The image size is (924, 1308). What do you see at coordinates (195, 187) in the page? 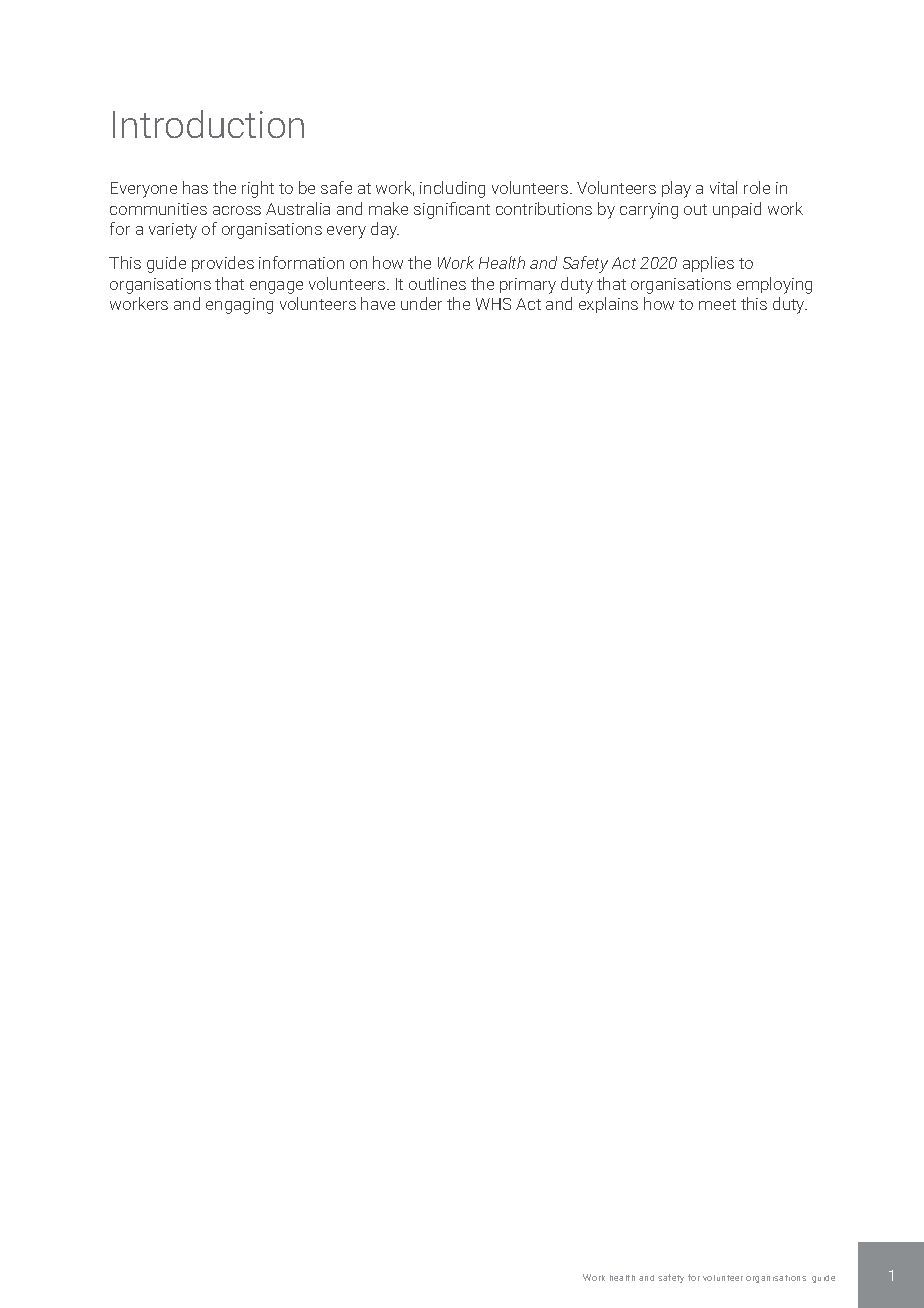
I see `has` at bounding box center [195, 187].
